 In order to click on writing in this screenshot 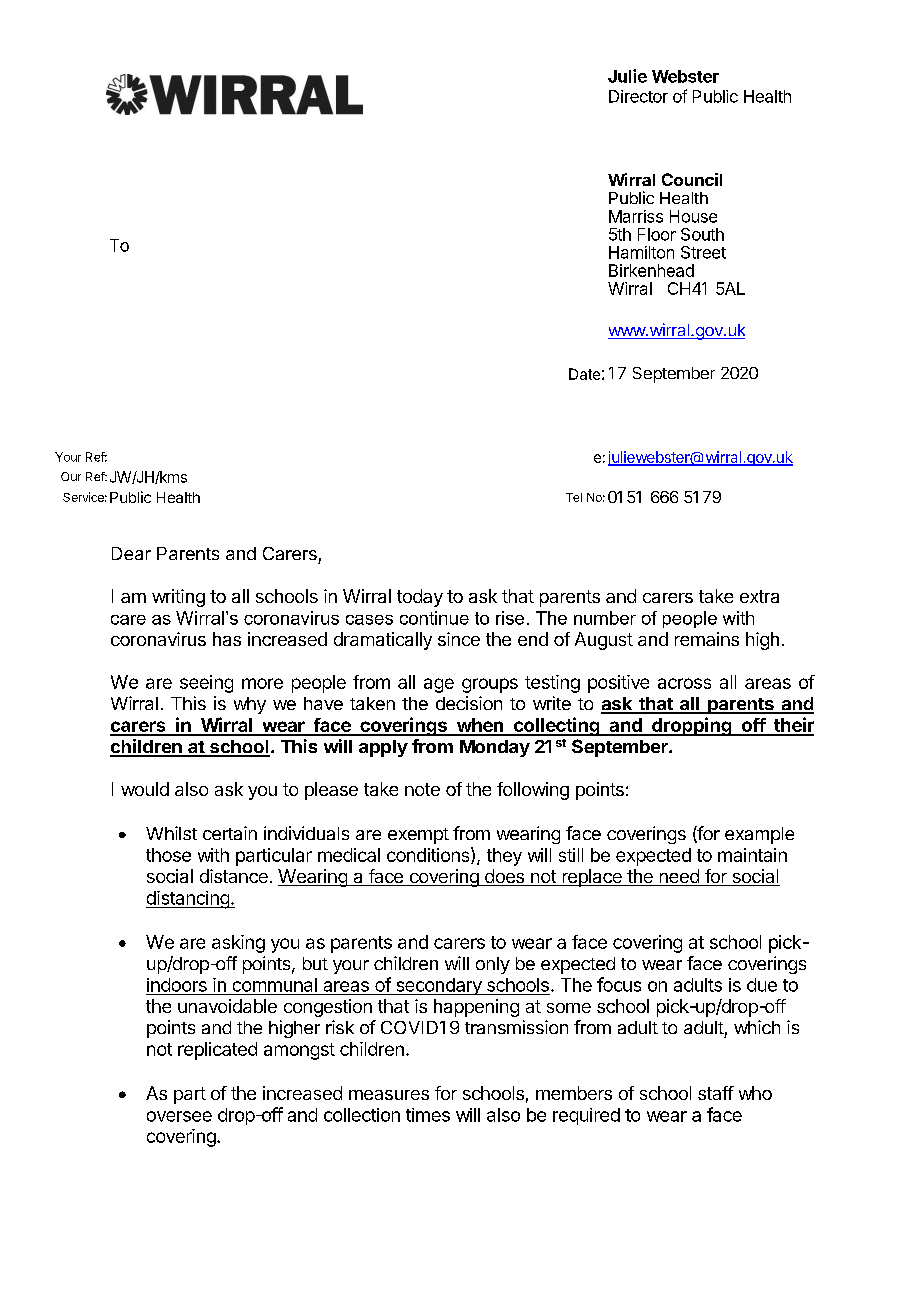, I will do `click(178, 598)`.
